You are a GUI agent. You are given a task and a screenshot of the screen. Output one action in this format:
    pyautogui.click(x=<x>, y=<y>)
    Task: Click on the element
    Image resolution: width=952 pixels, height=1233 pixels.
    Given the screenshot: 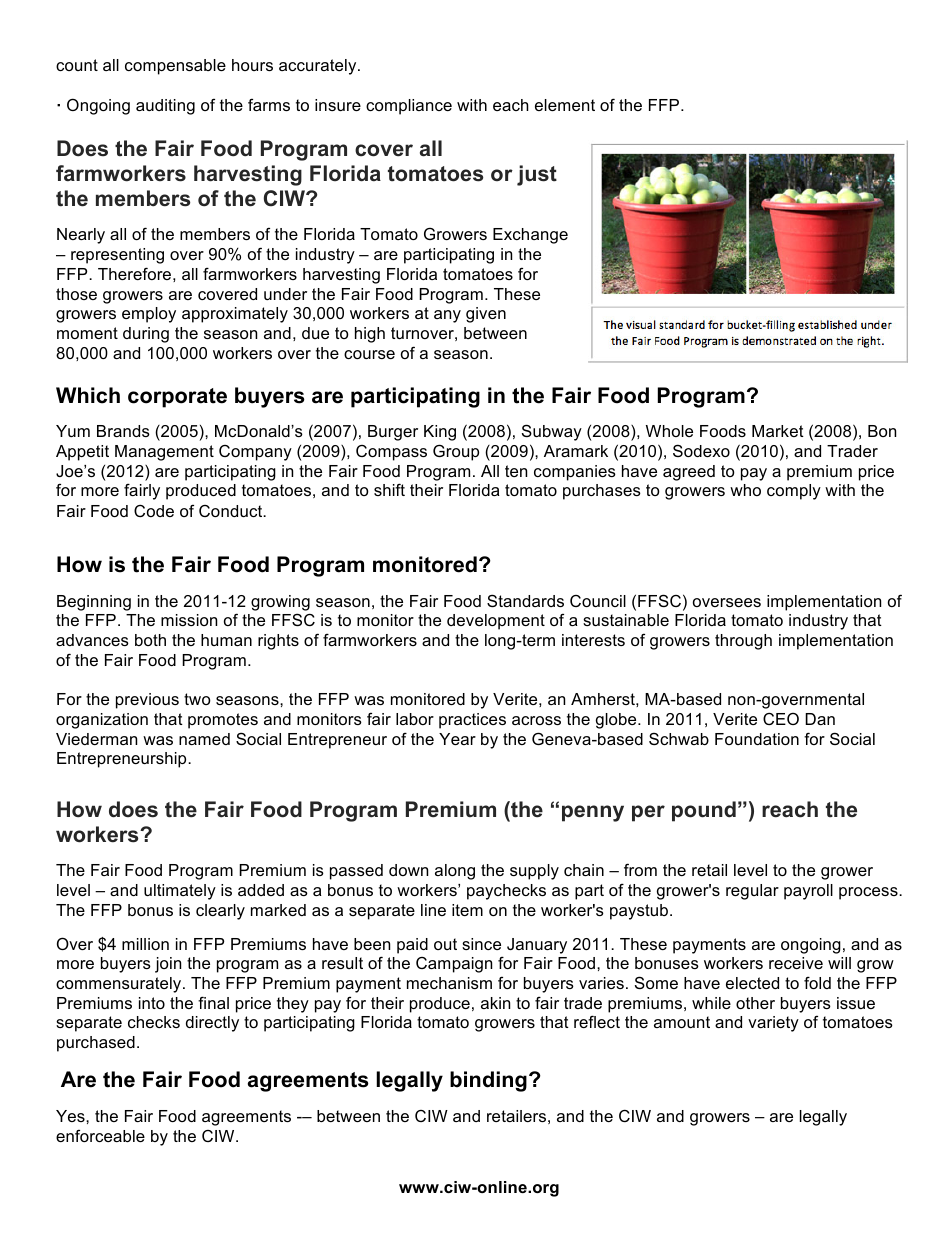 What is the action you would take?
    pyautogui.click(x=565, y=105)
